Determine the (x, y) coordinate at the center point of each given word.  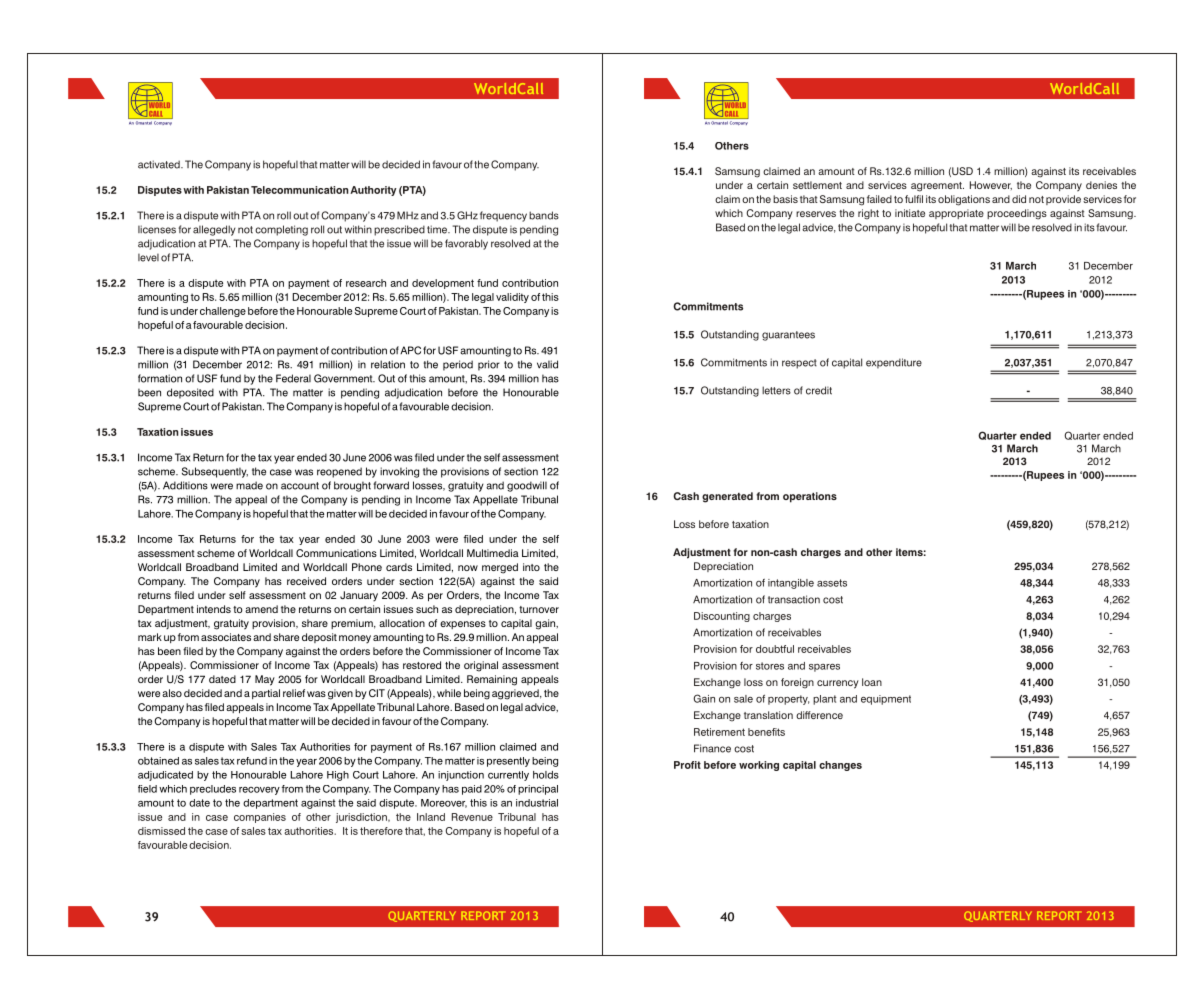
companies (260, 818)
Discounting (722, 617)
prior (489, 365)
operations (810, 497)
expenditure (894, 363)
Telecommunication (300, 190)
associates (226, 637)
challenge (223, 312)
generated (727, 497)
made (249, 485)
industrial (537, 803)
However (991, 185)
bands (544, 215)
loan (872, 682)
